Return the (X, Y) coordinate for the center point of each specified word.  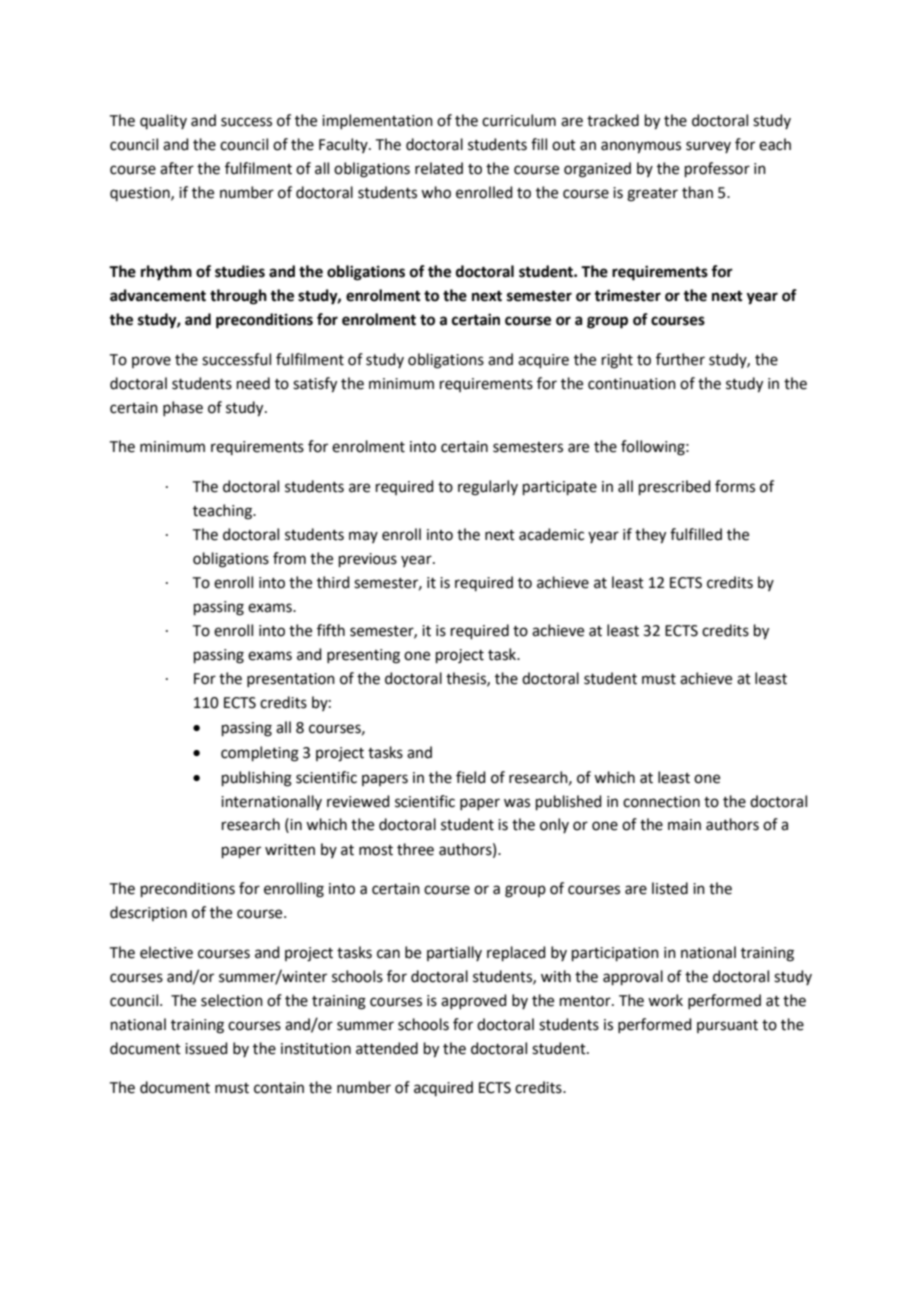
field (471, 777)
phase (183, 408)
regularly (488, 488)
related (439, 168)
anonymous (641, 147)
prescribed (675, 487)
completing (260, 754)
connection (661, 802)
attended (387, 1048)
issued (206, 1048)
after (177, 168)
